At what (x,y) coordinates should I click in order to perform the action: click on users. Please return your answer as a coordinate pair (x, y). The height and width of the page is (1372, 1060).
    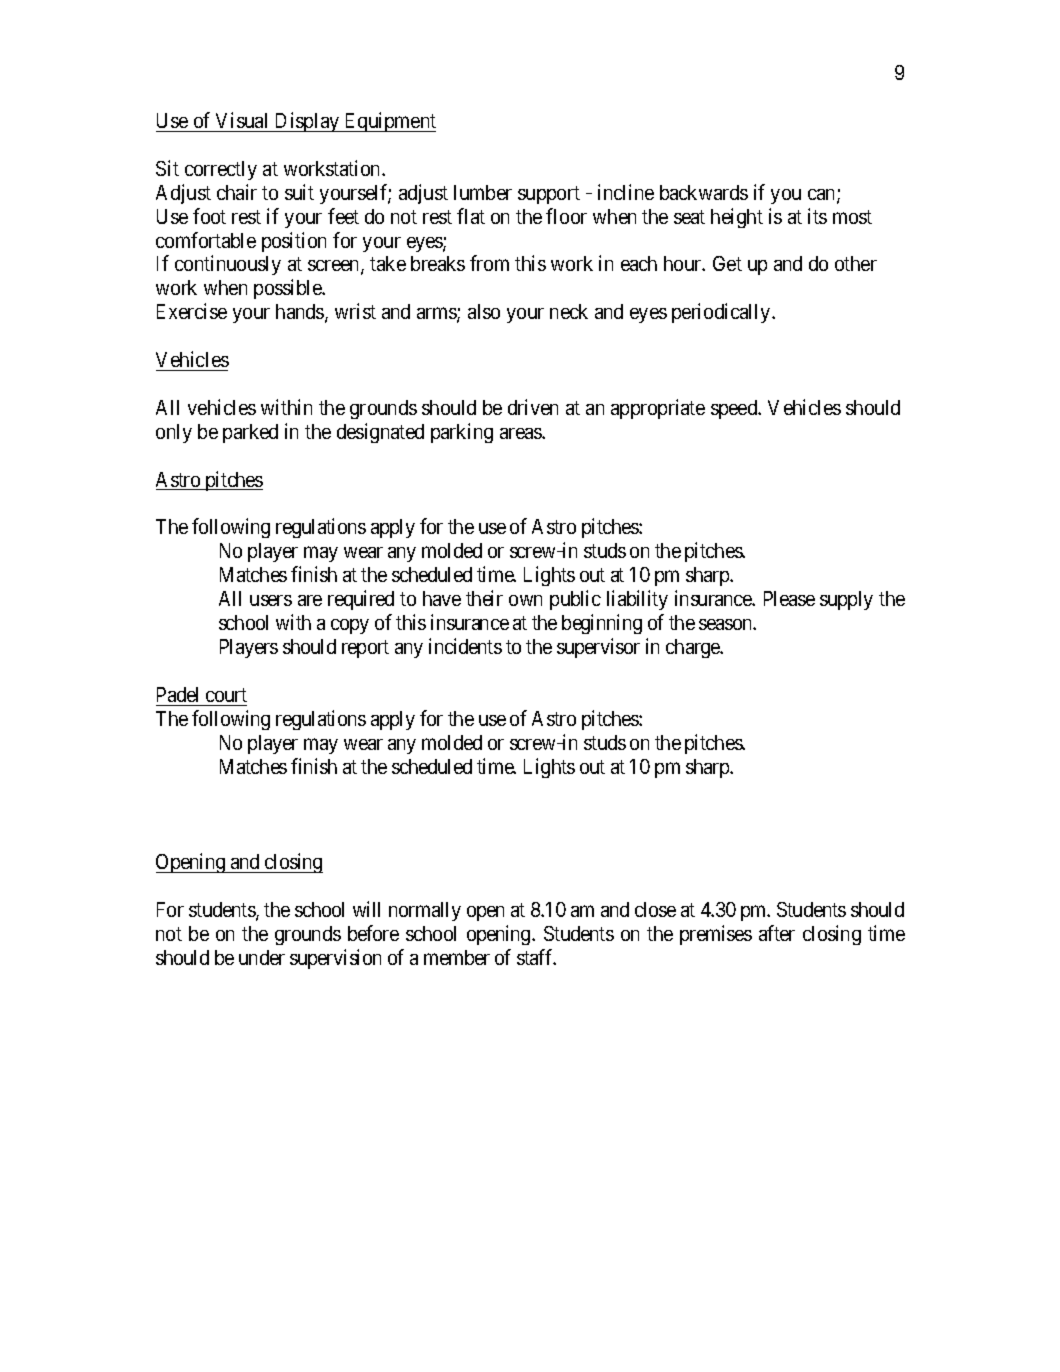
    Looking at the image, I should click on (271, 600).
